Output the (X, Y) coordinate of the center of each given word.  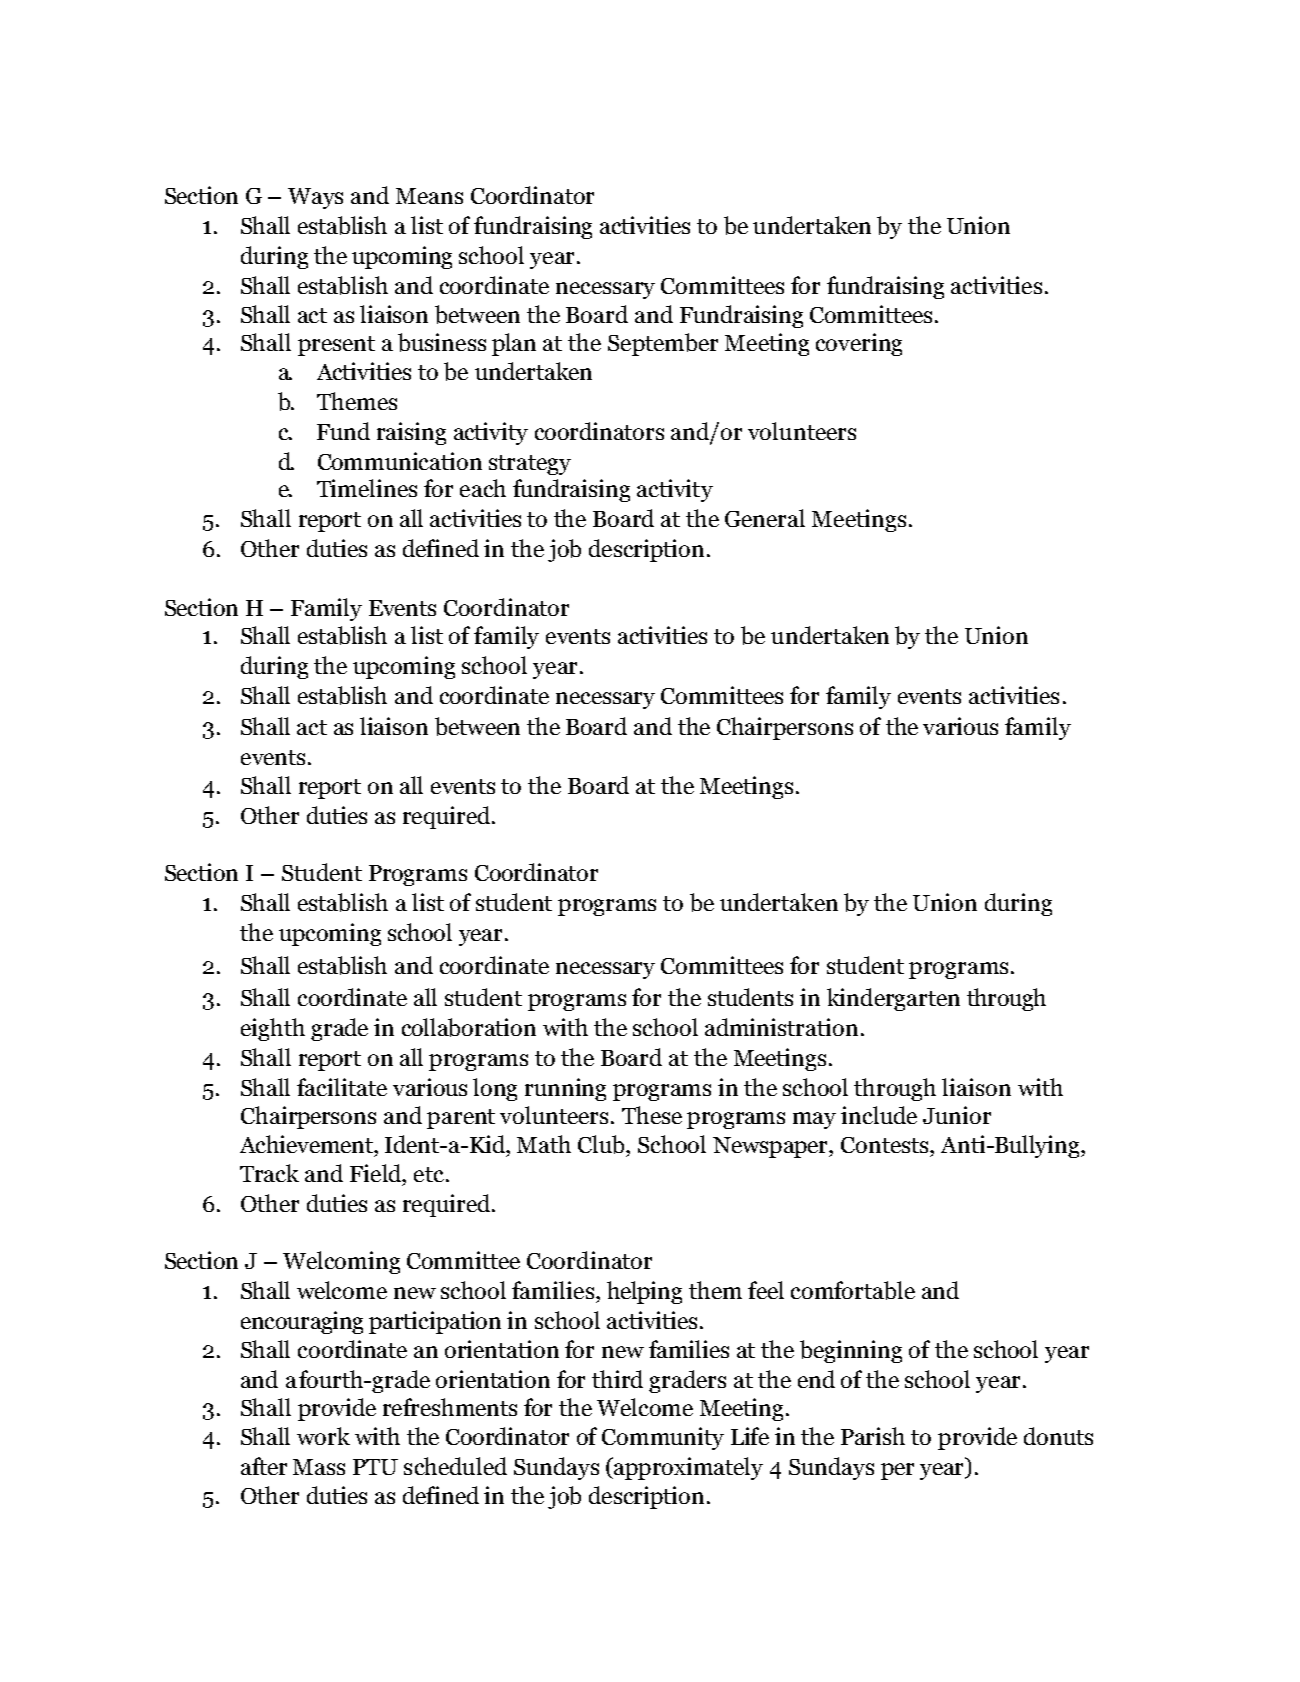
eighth (273, 1029)
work (323, 1436)
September (663, 344)
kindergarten (893, 999)
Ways (315, 198)
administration (781, 1027)
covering (859, 344)
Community (663, 1438)
